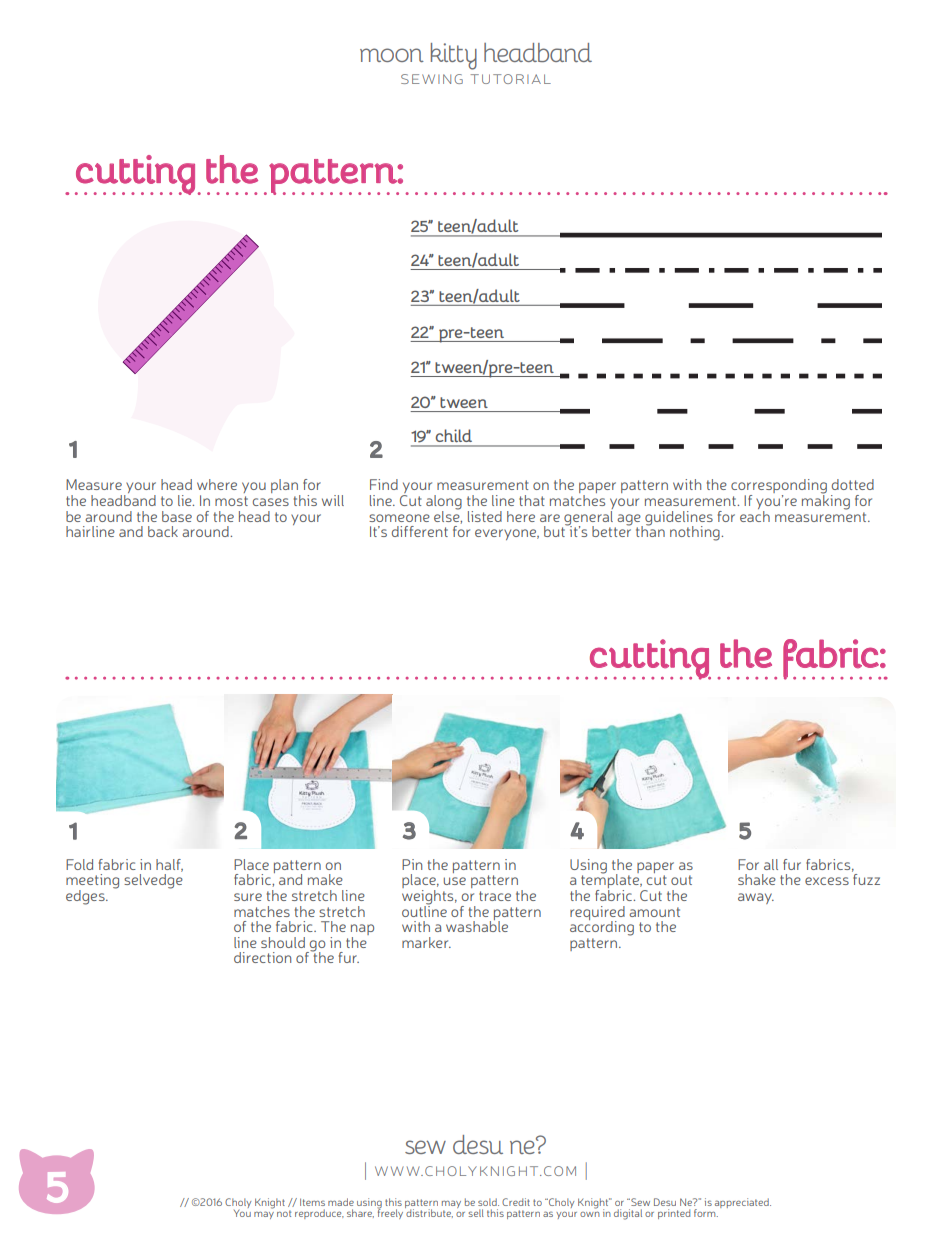 The height and width of the screenshot is (1233, 952). What do you see at coordinates (392, 55) in the screenshot?
I see `moon` at bounding box center [392, 55].
